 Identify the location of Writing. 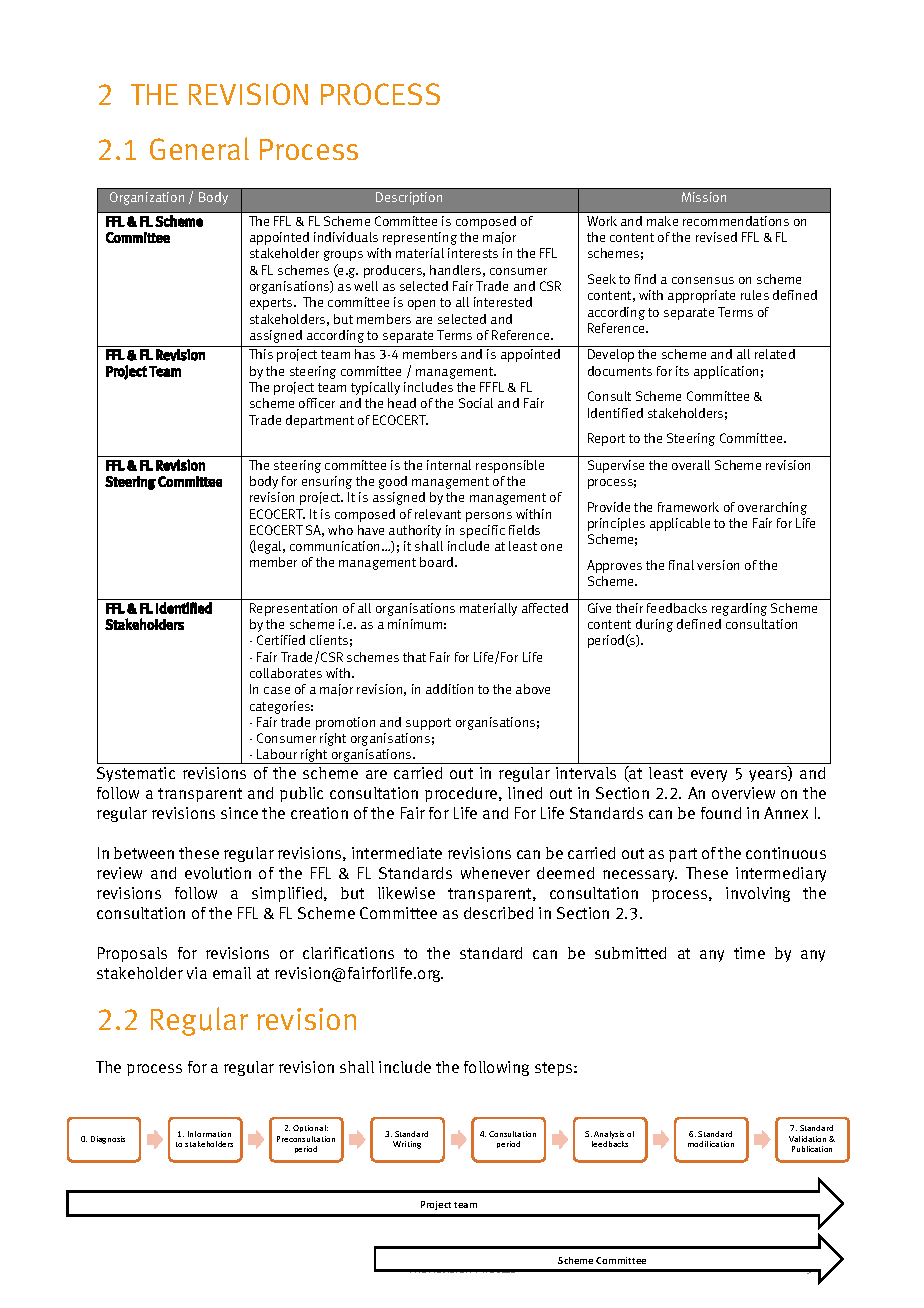
(407, 1145).
